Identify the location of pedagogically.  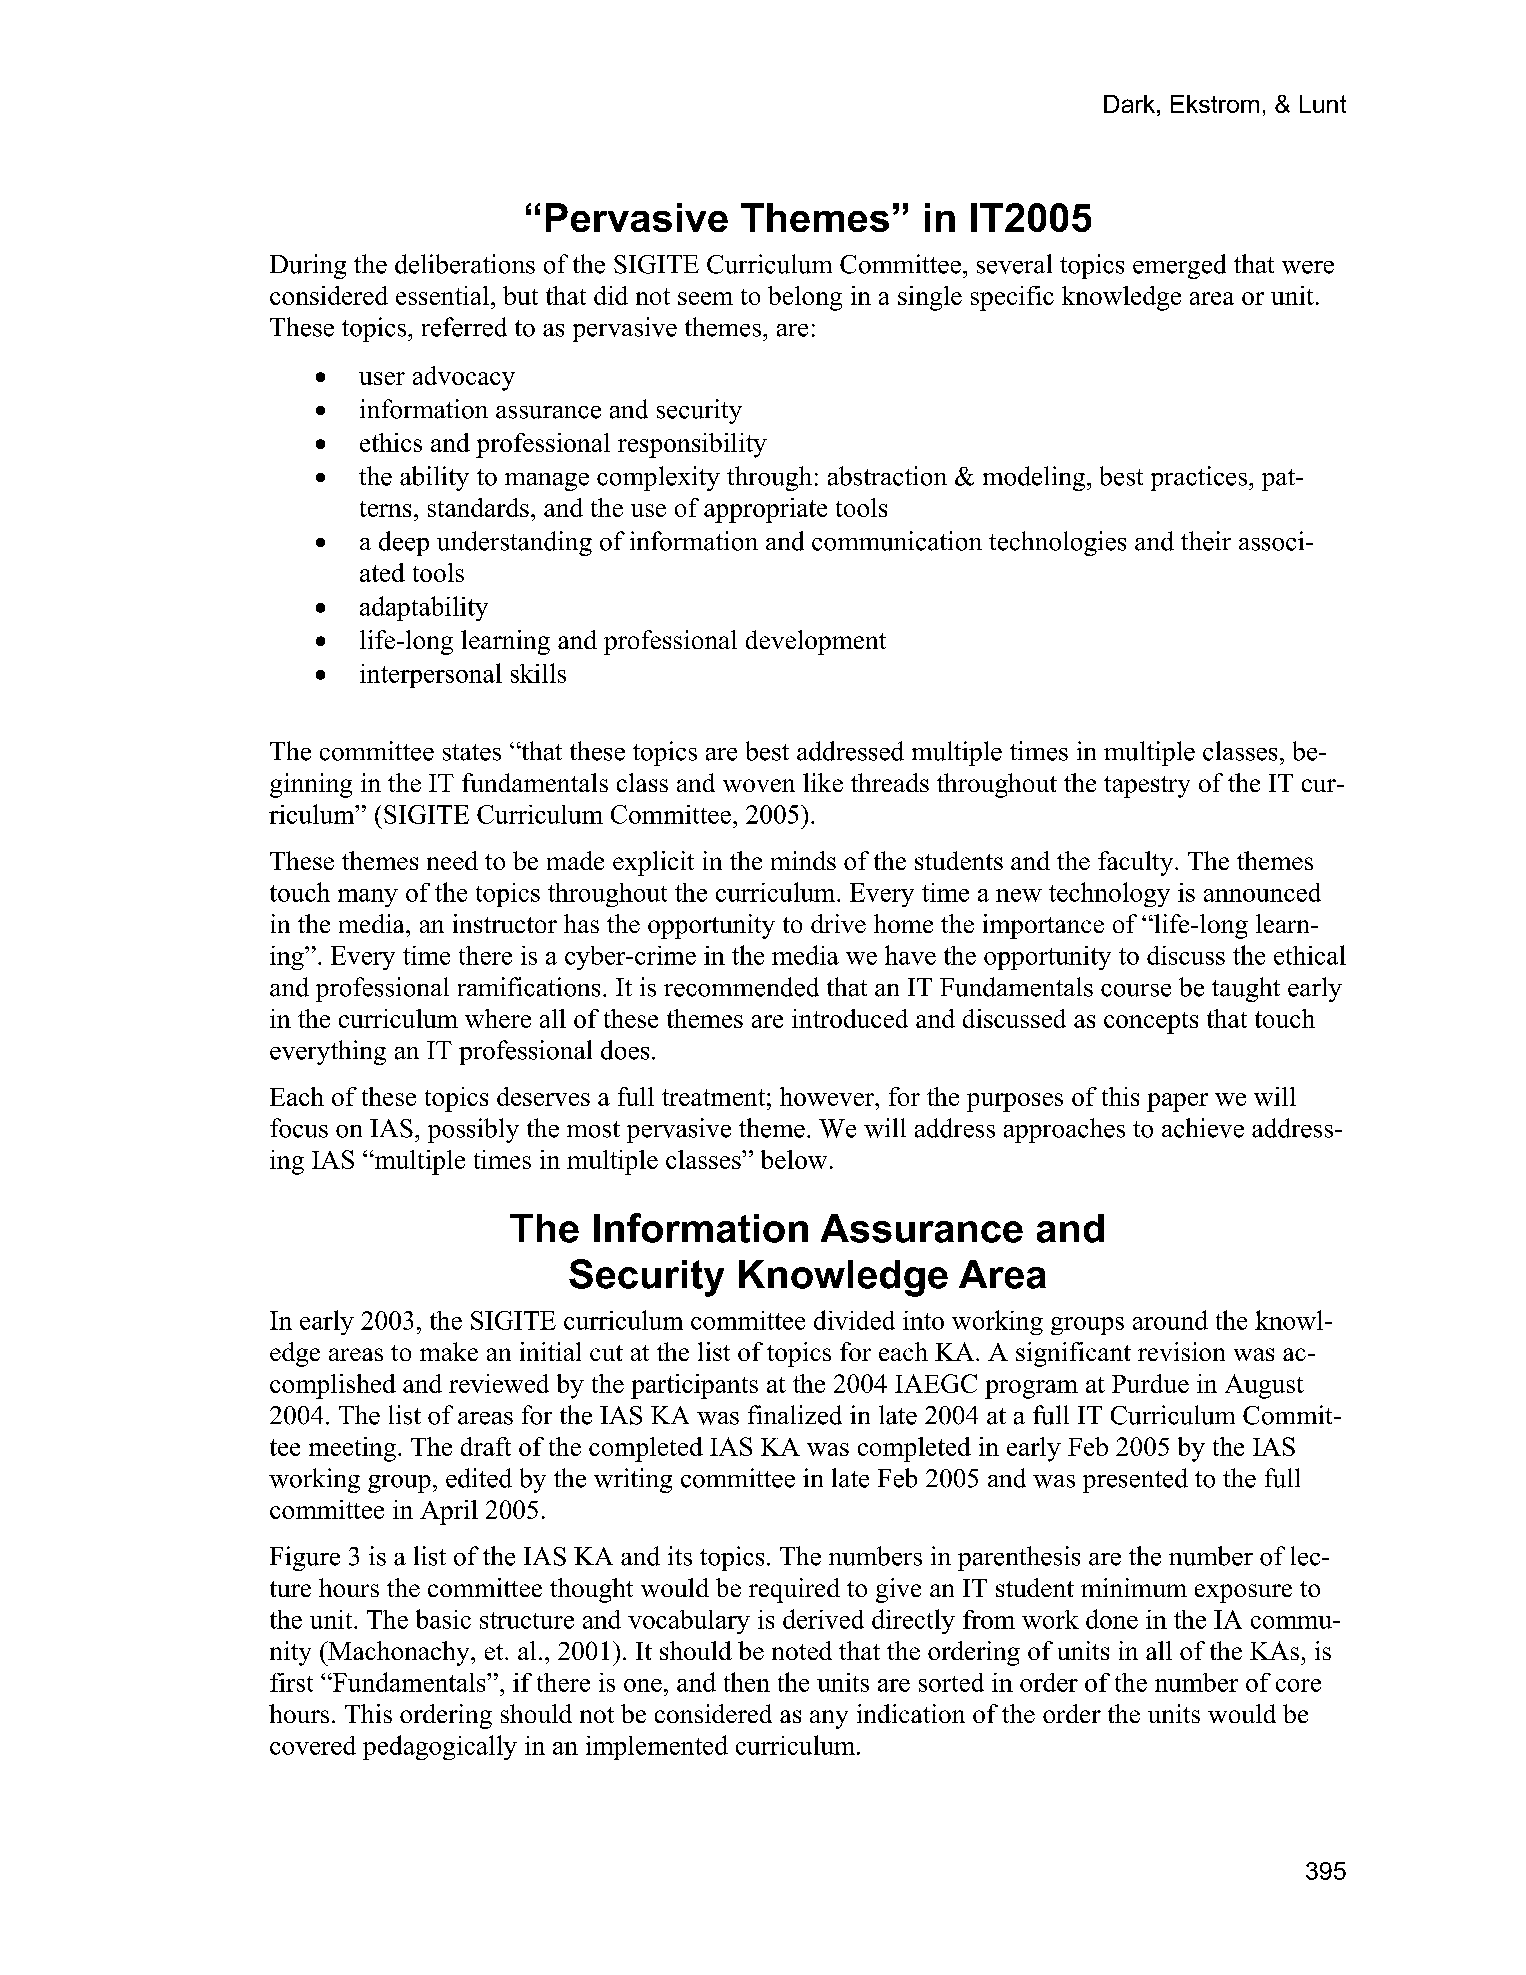
(440, 1747).
